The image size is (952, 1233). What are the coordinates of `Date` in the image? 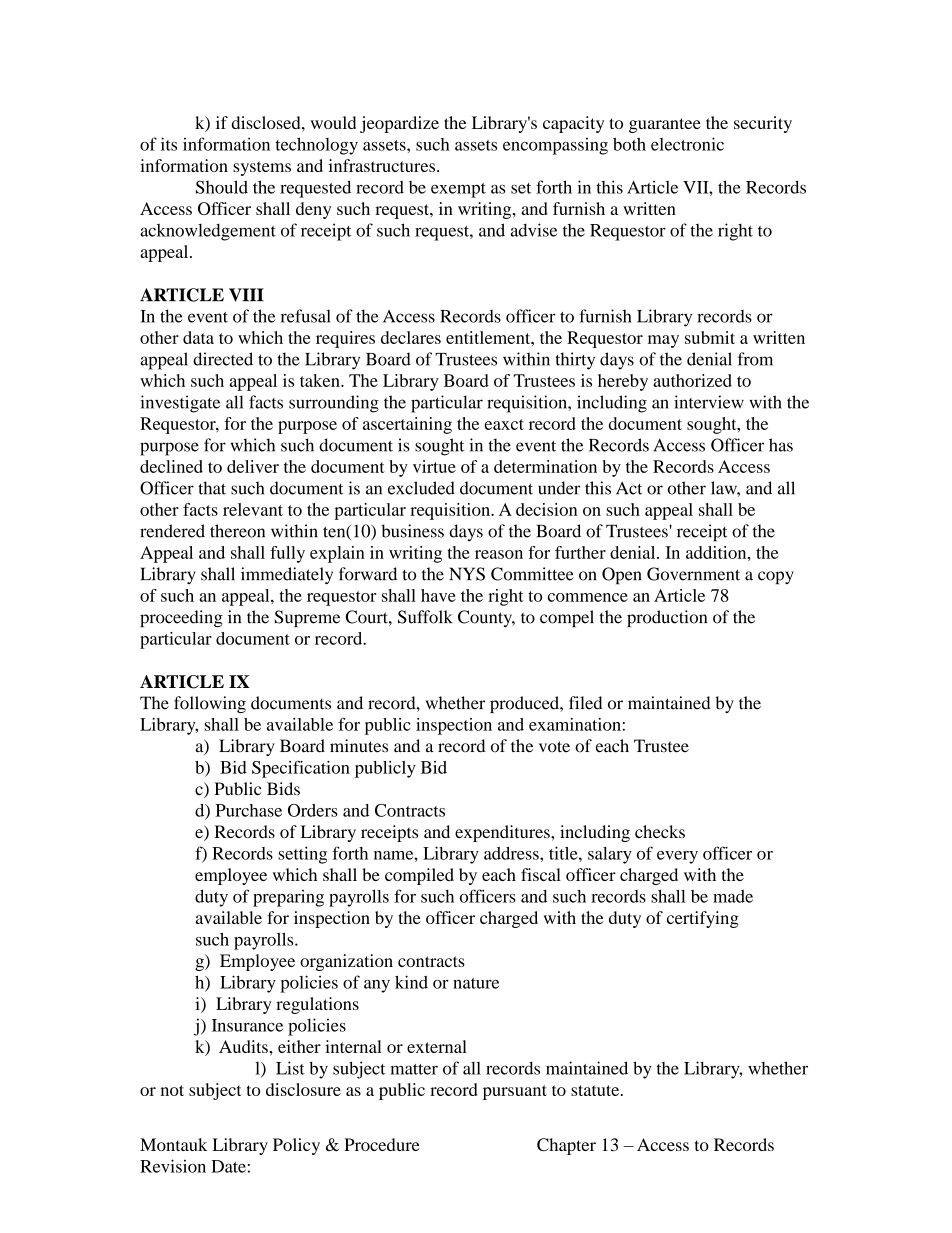 It's located at (228, 1166).
